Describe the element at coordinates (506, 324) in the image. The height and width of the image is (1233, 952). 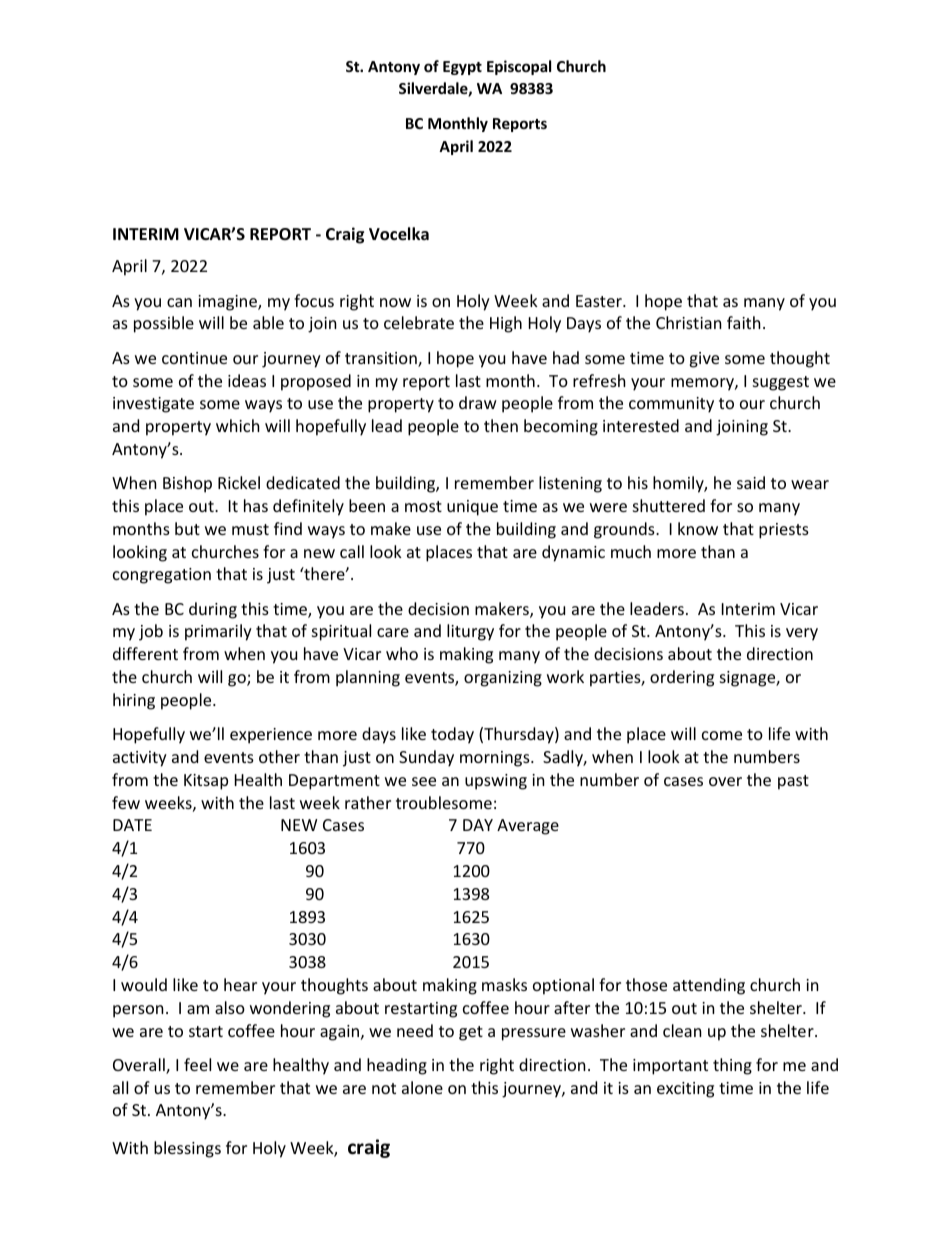
I see `High` at that location.
